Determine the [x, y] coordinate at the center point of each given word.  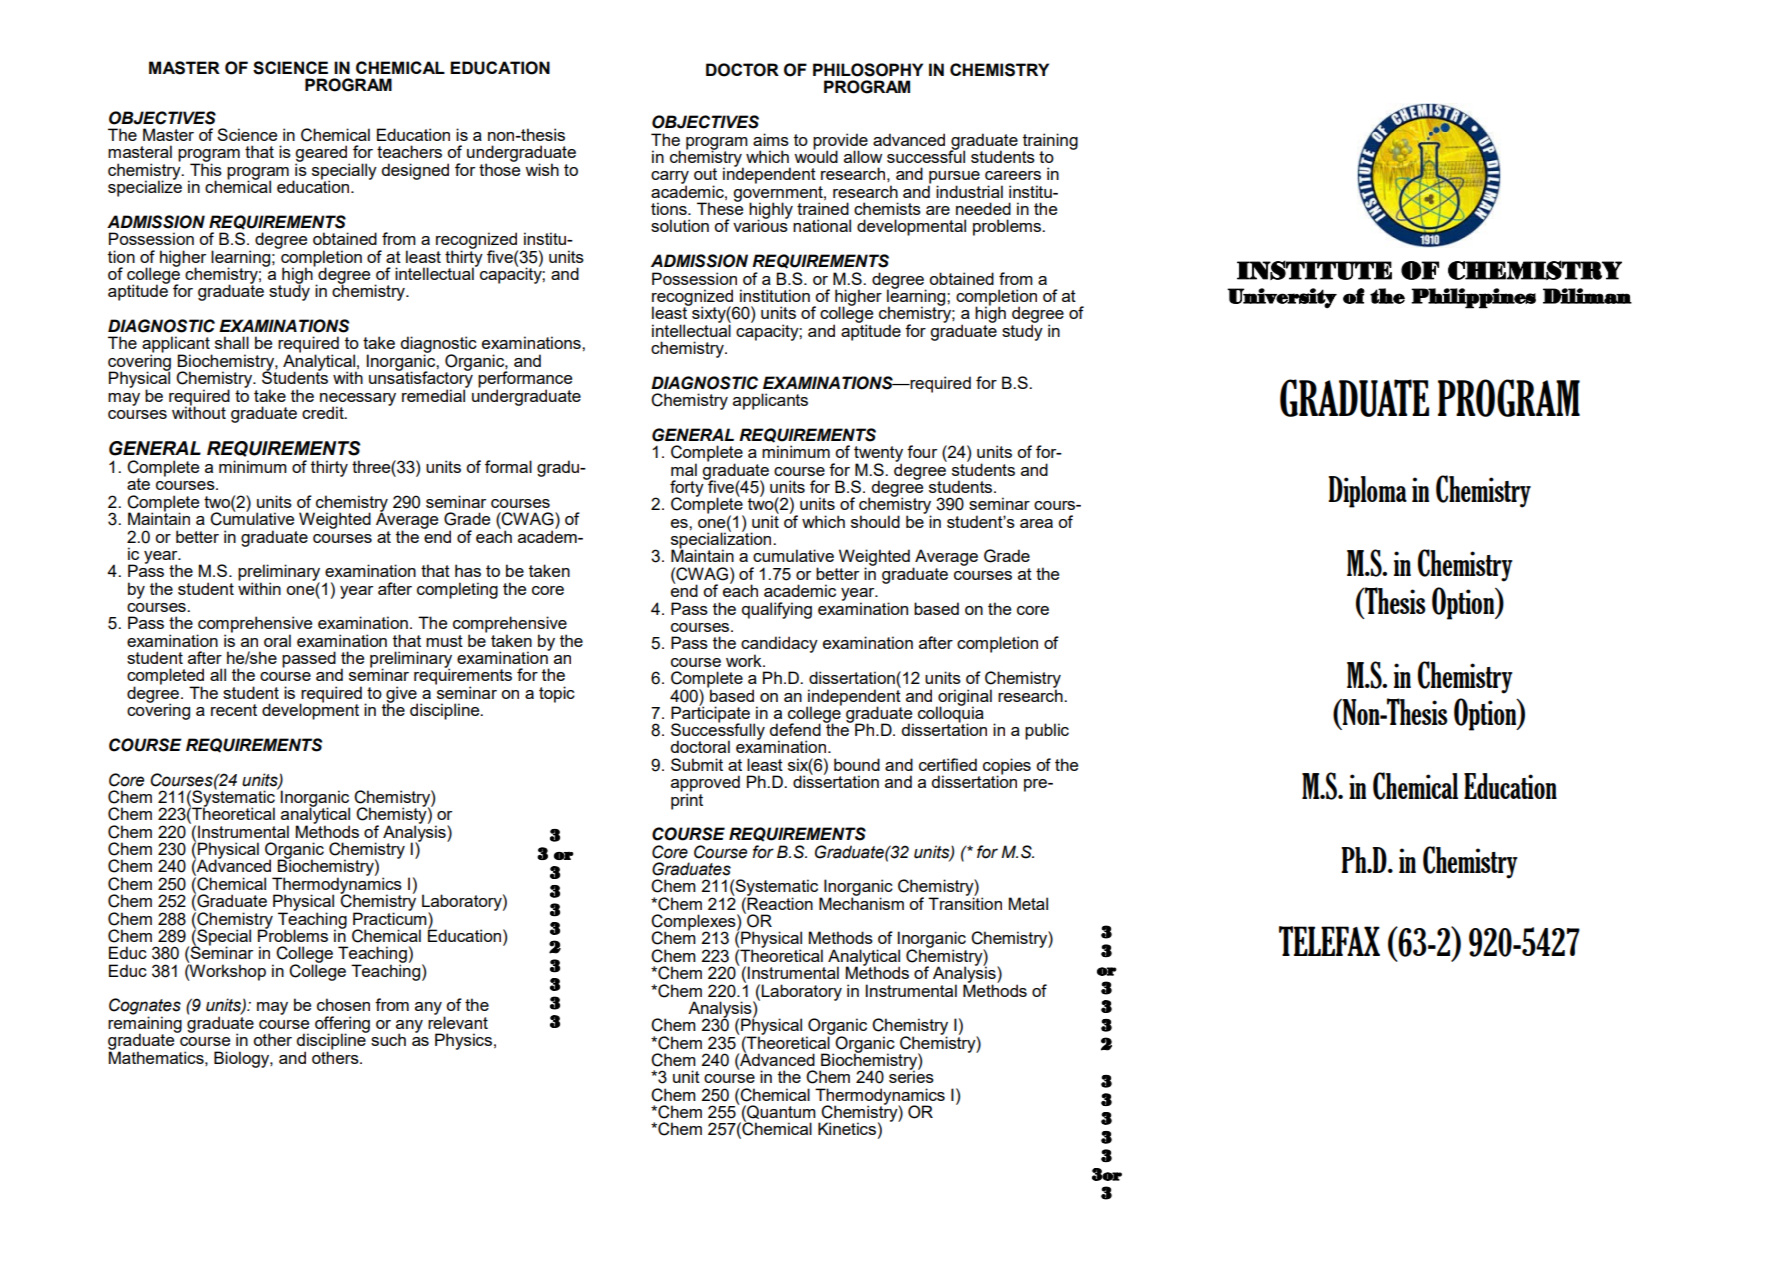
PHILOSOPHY [868, 70]
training [1050, 142]
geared [322, 154]
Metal [1028, 903]
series [911, 1076]
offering [342, 1025]
